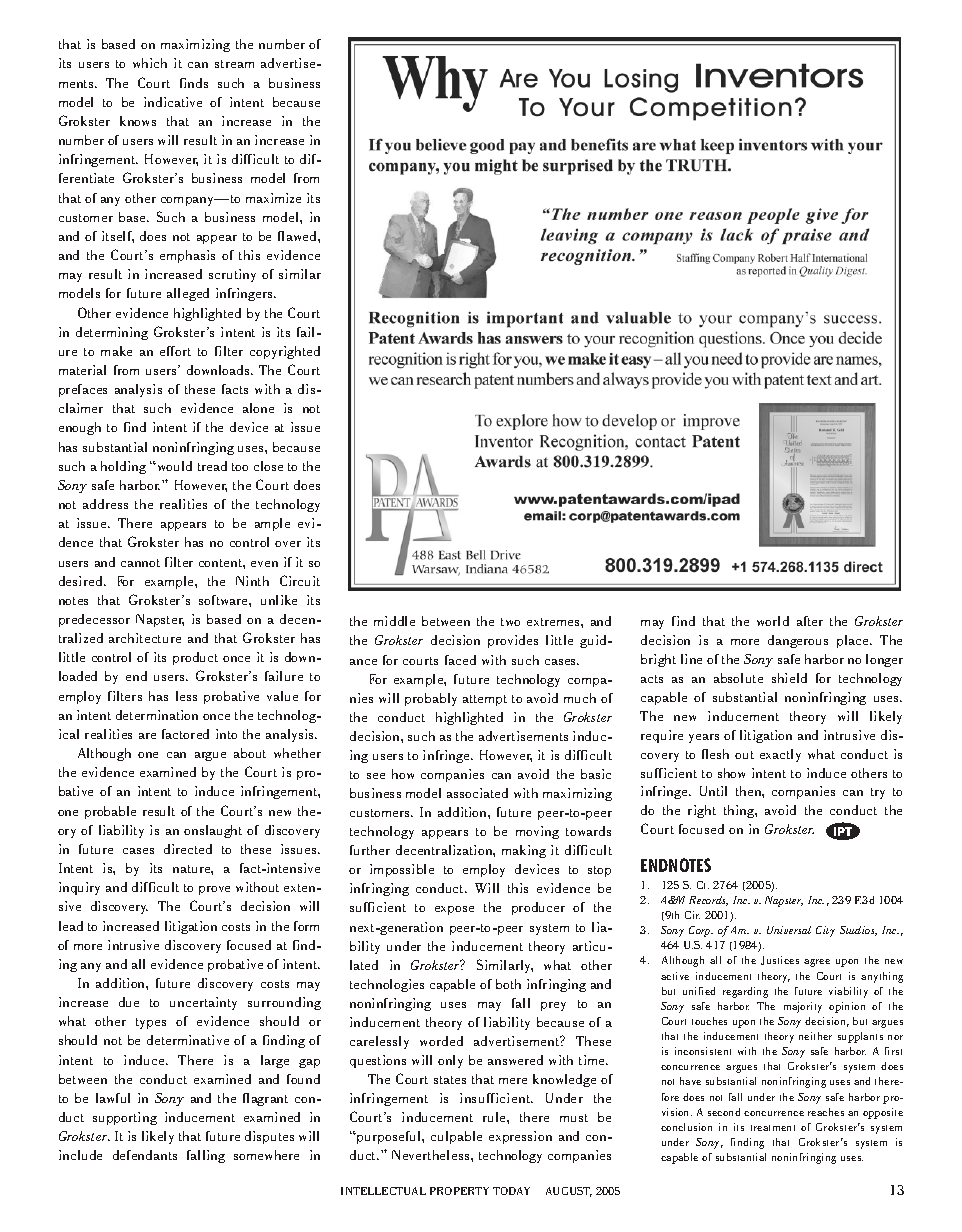 Image resolution: width=962 pixels, height=1232 pixels. I want to click on flawed, so click(298, 236).
